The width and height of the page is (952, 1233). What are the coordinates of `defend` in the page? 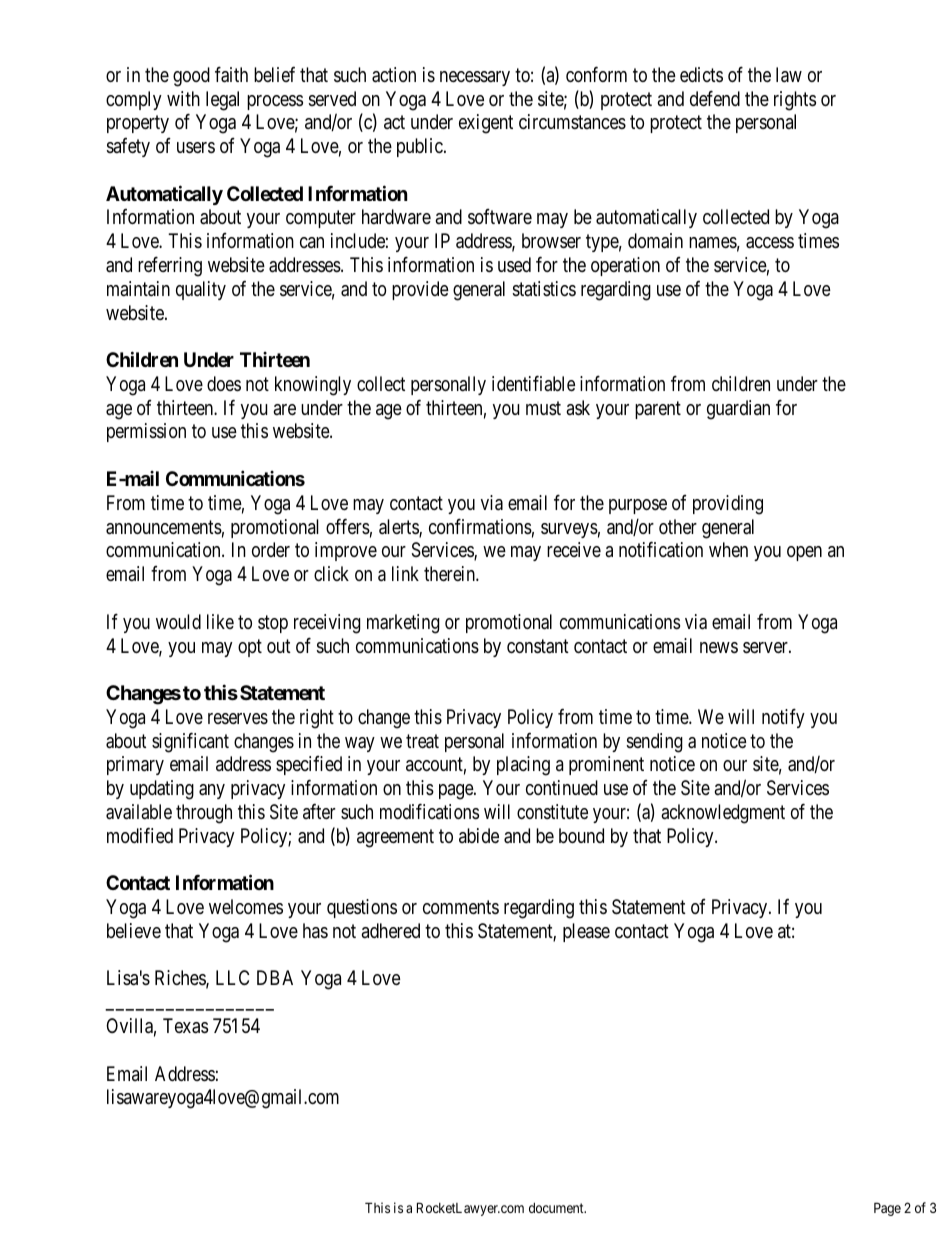 It's located at (715, 98).
